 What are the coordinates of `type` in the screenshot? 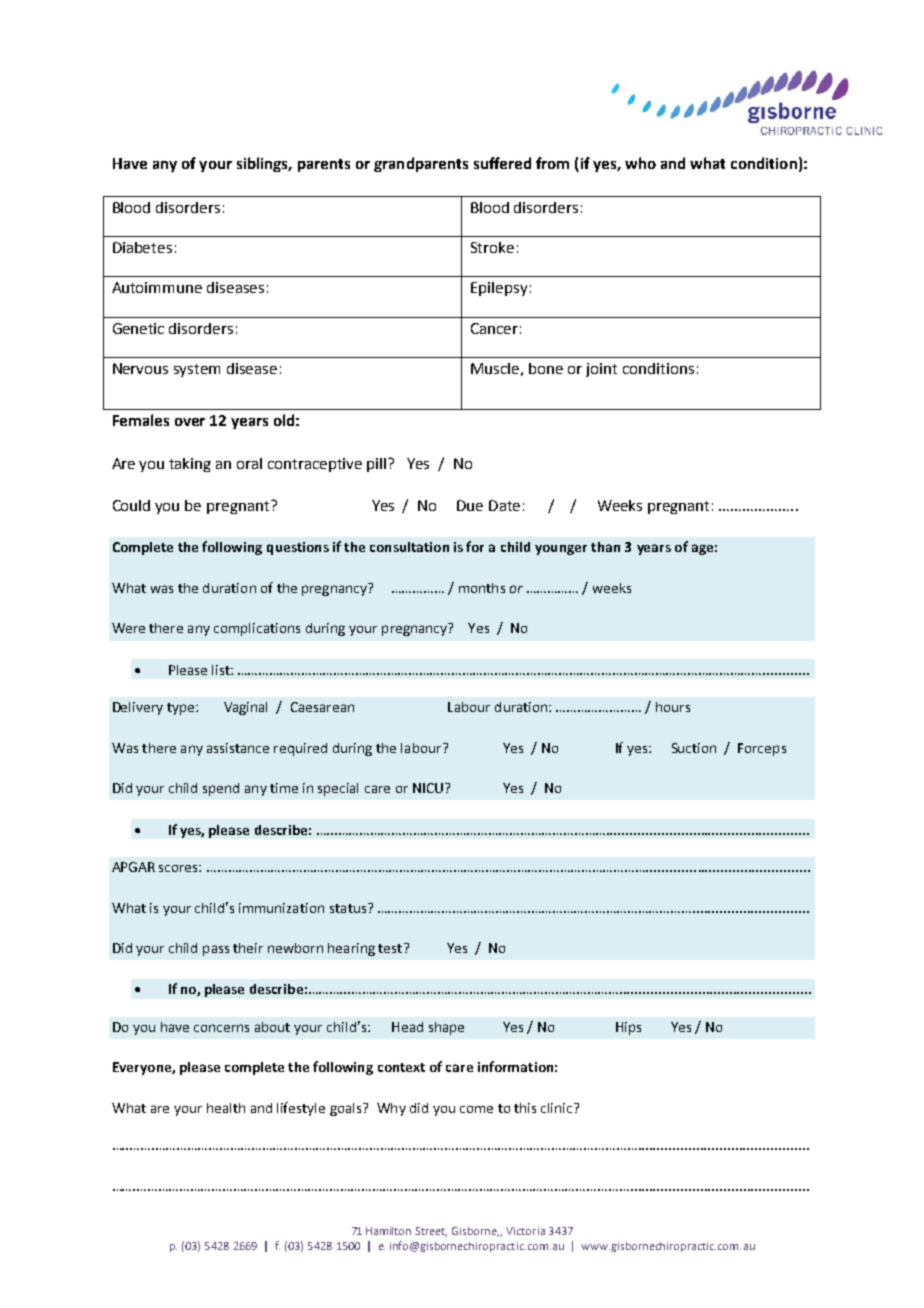 It's located at (182, 709).
